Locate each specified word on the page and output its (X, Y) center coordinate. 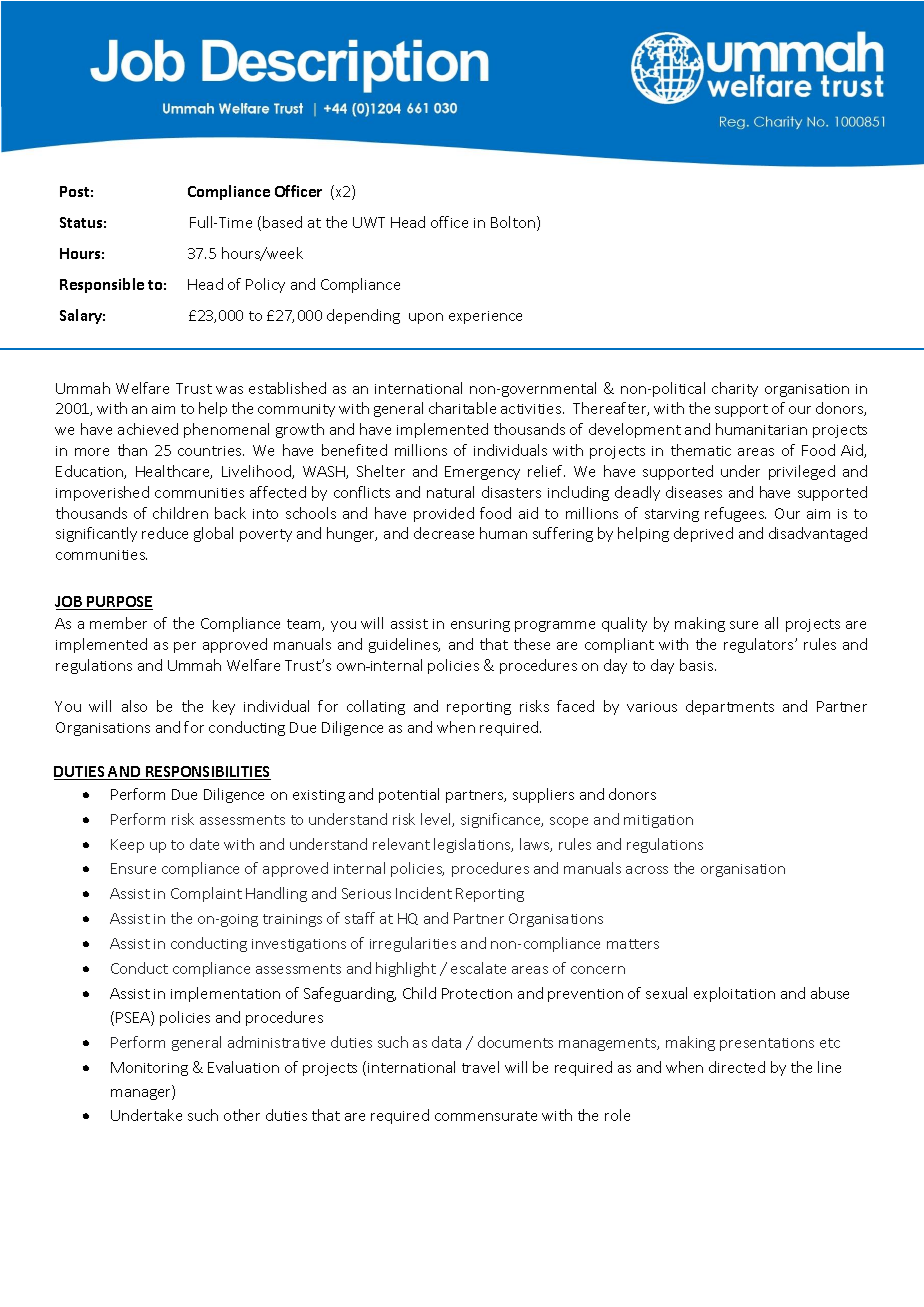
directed (737, 1067)
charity (735, 389)
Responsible (102, 285)
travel (480, 1067)
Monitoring (149, 1069)
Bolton (513, 222)
